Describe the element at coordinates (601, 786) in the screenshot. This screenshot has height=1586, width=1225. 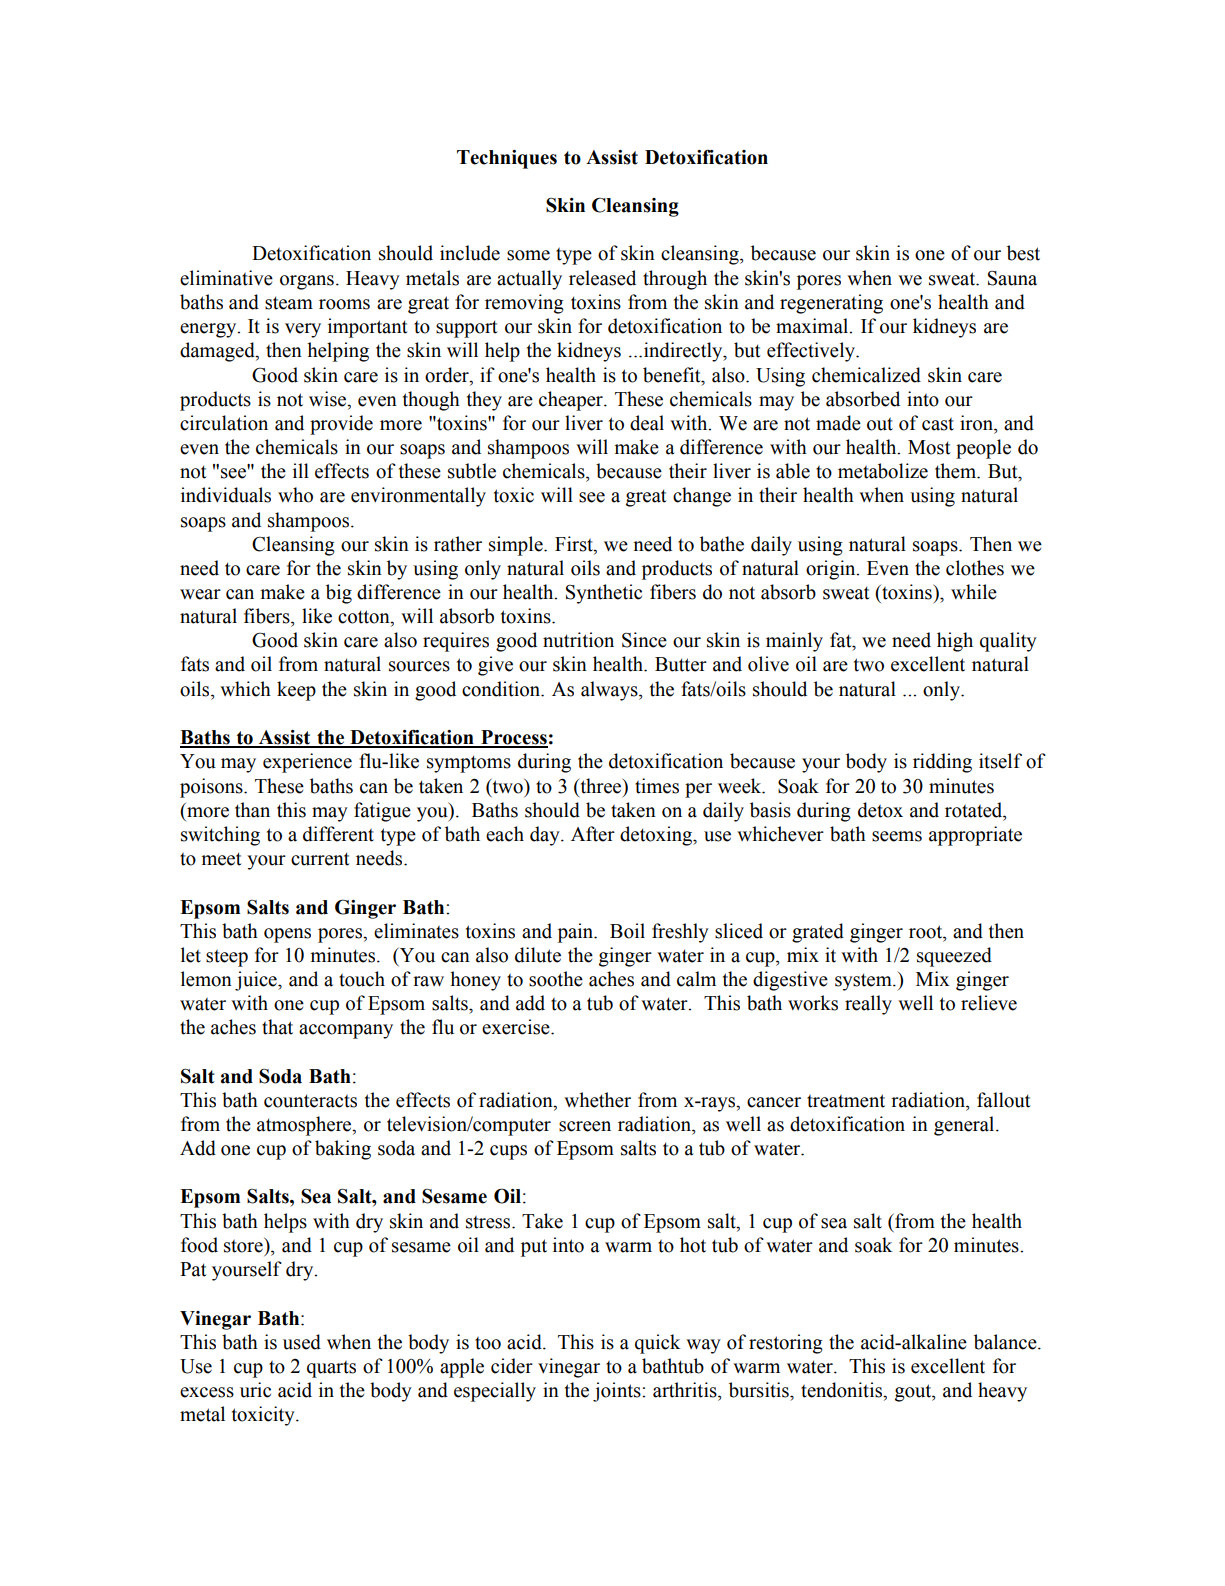
I see `three` at that location.
